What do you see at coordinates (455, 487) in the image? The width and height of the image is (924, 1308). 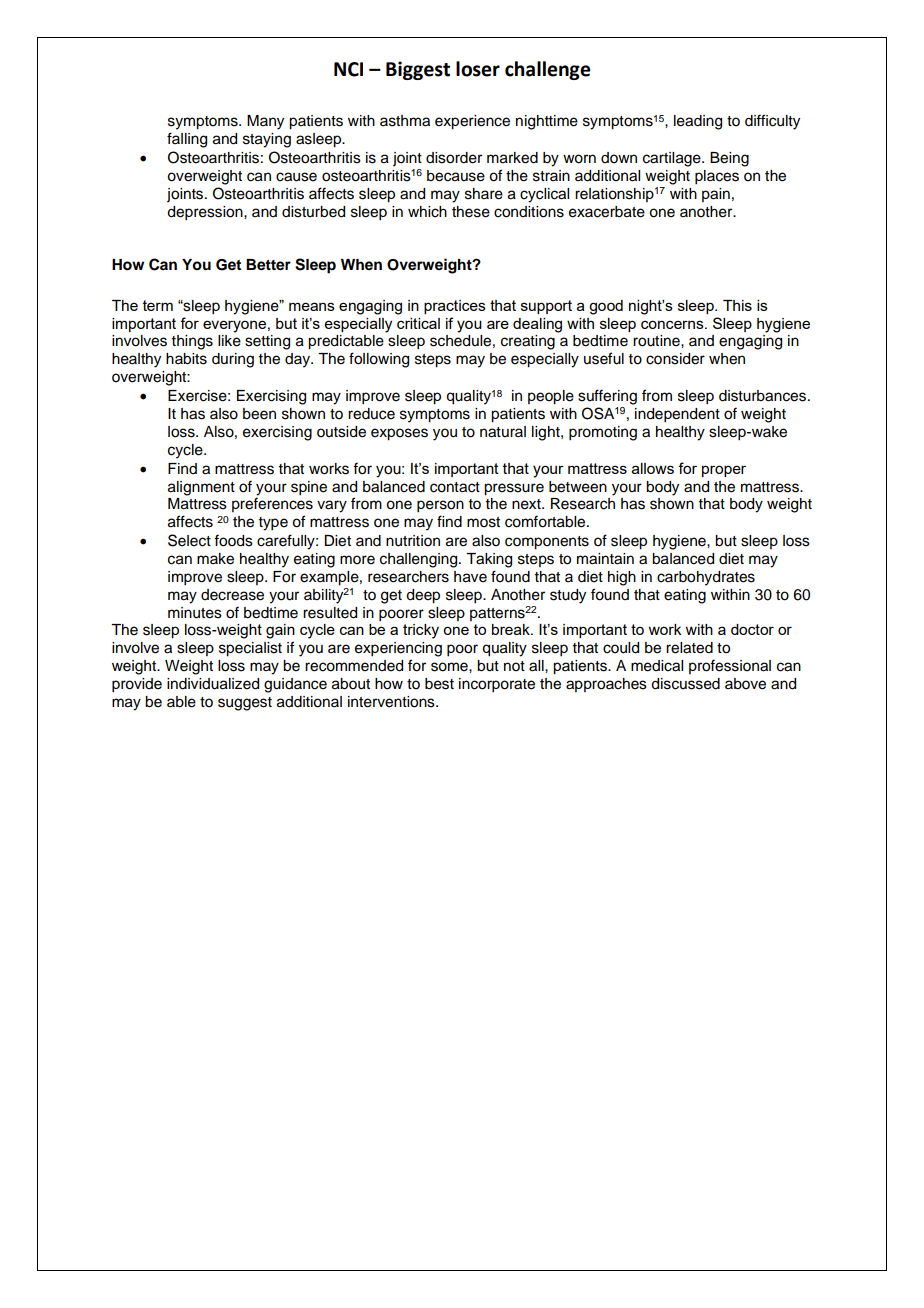 I see `contact` at bounding box center [455, 487].
